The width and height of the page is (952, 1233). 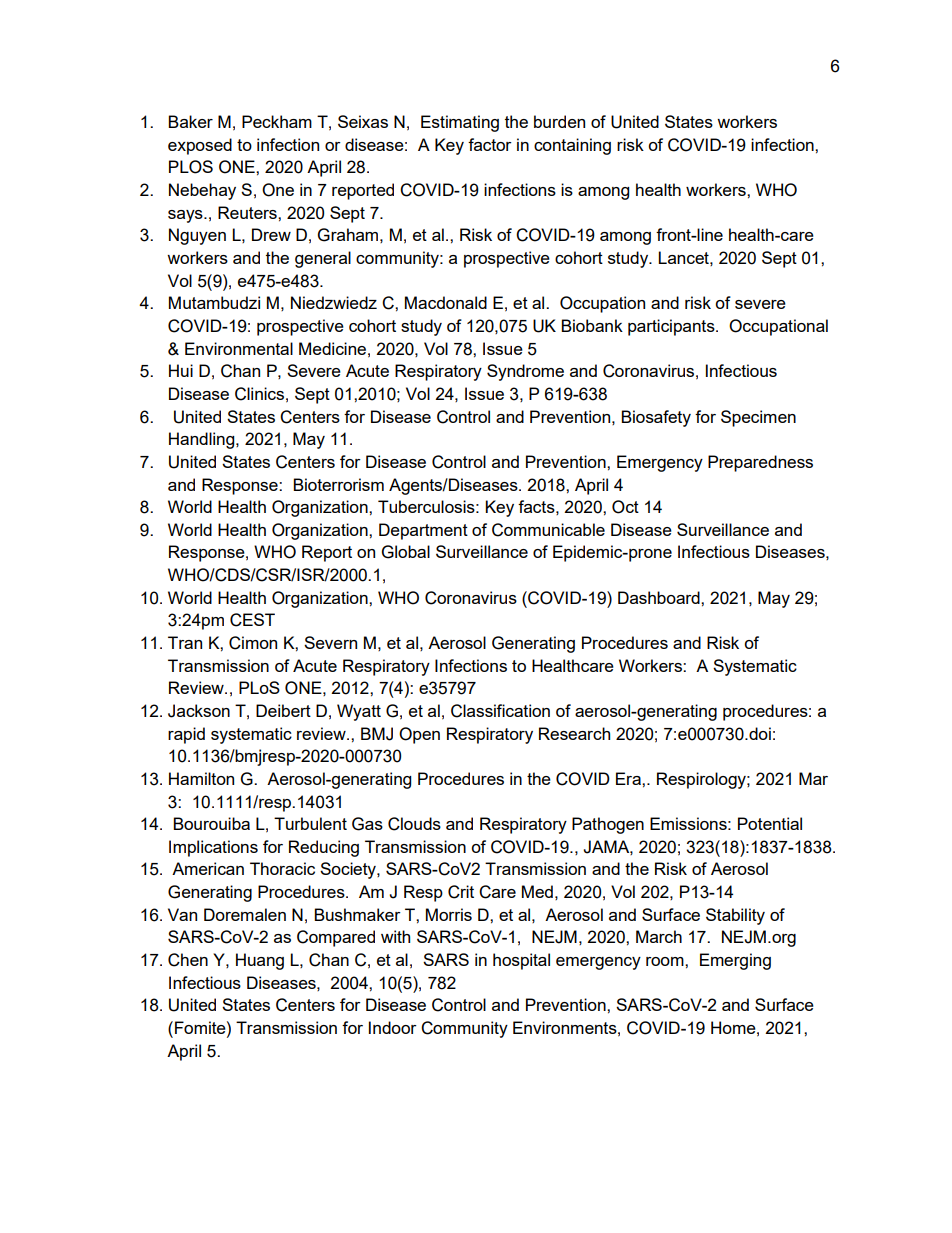 What do you see at coordinates (252, 620) in the page?
I see `CEST` at bounding box center [252, 620].
